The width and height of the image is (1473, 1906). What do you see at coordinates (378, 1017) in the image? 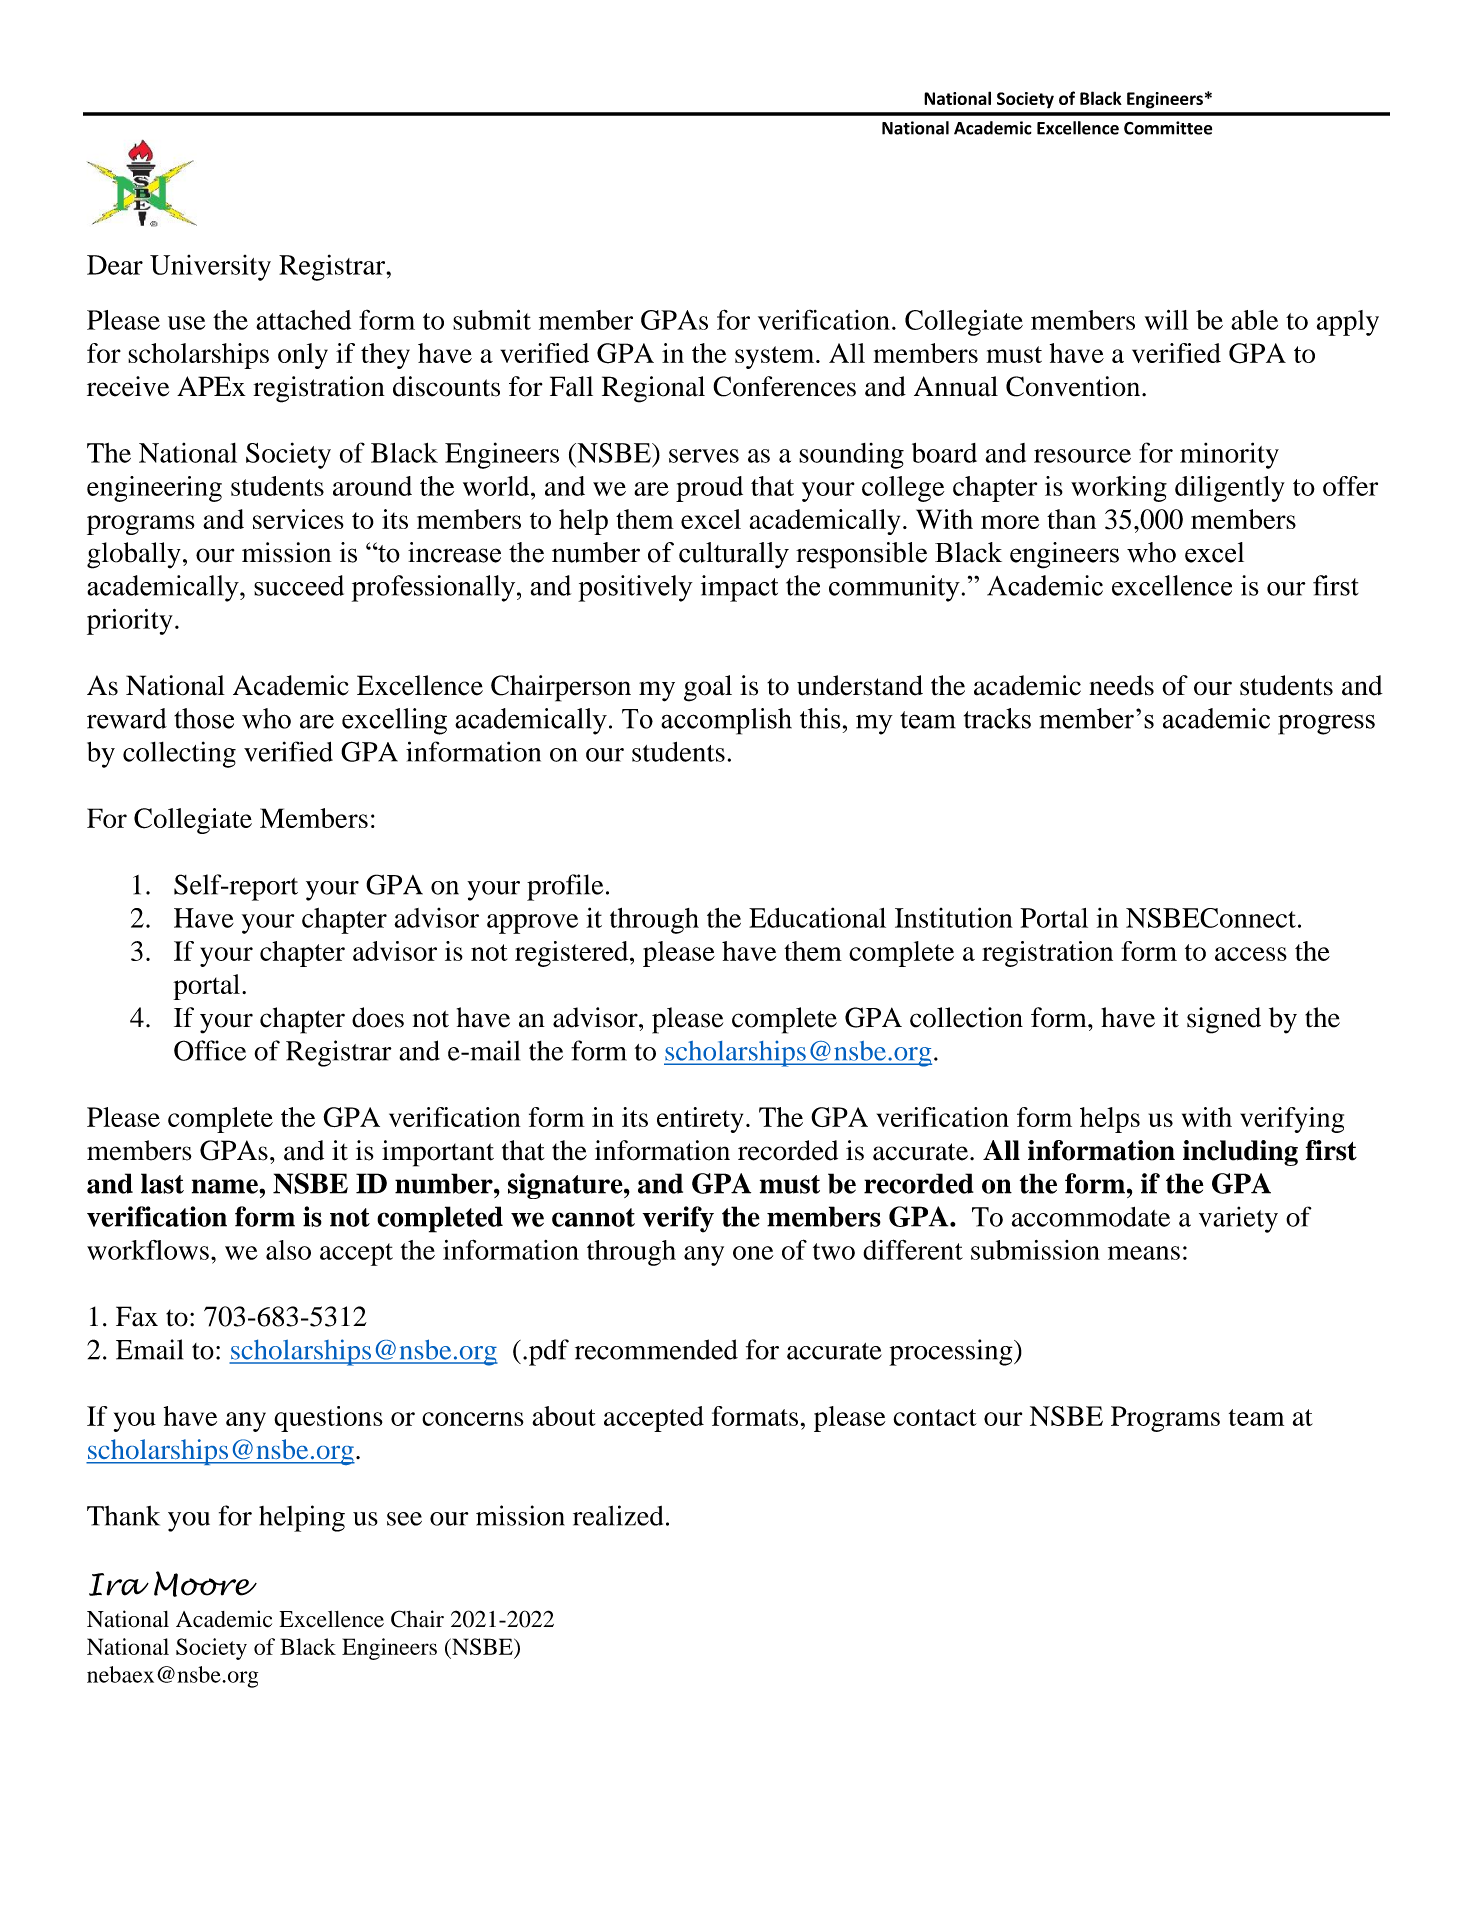
I see `does` at bounding box center [378, 1017].
